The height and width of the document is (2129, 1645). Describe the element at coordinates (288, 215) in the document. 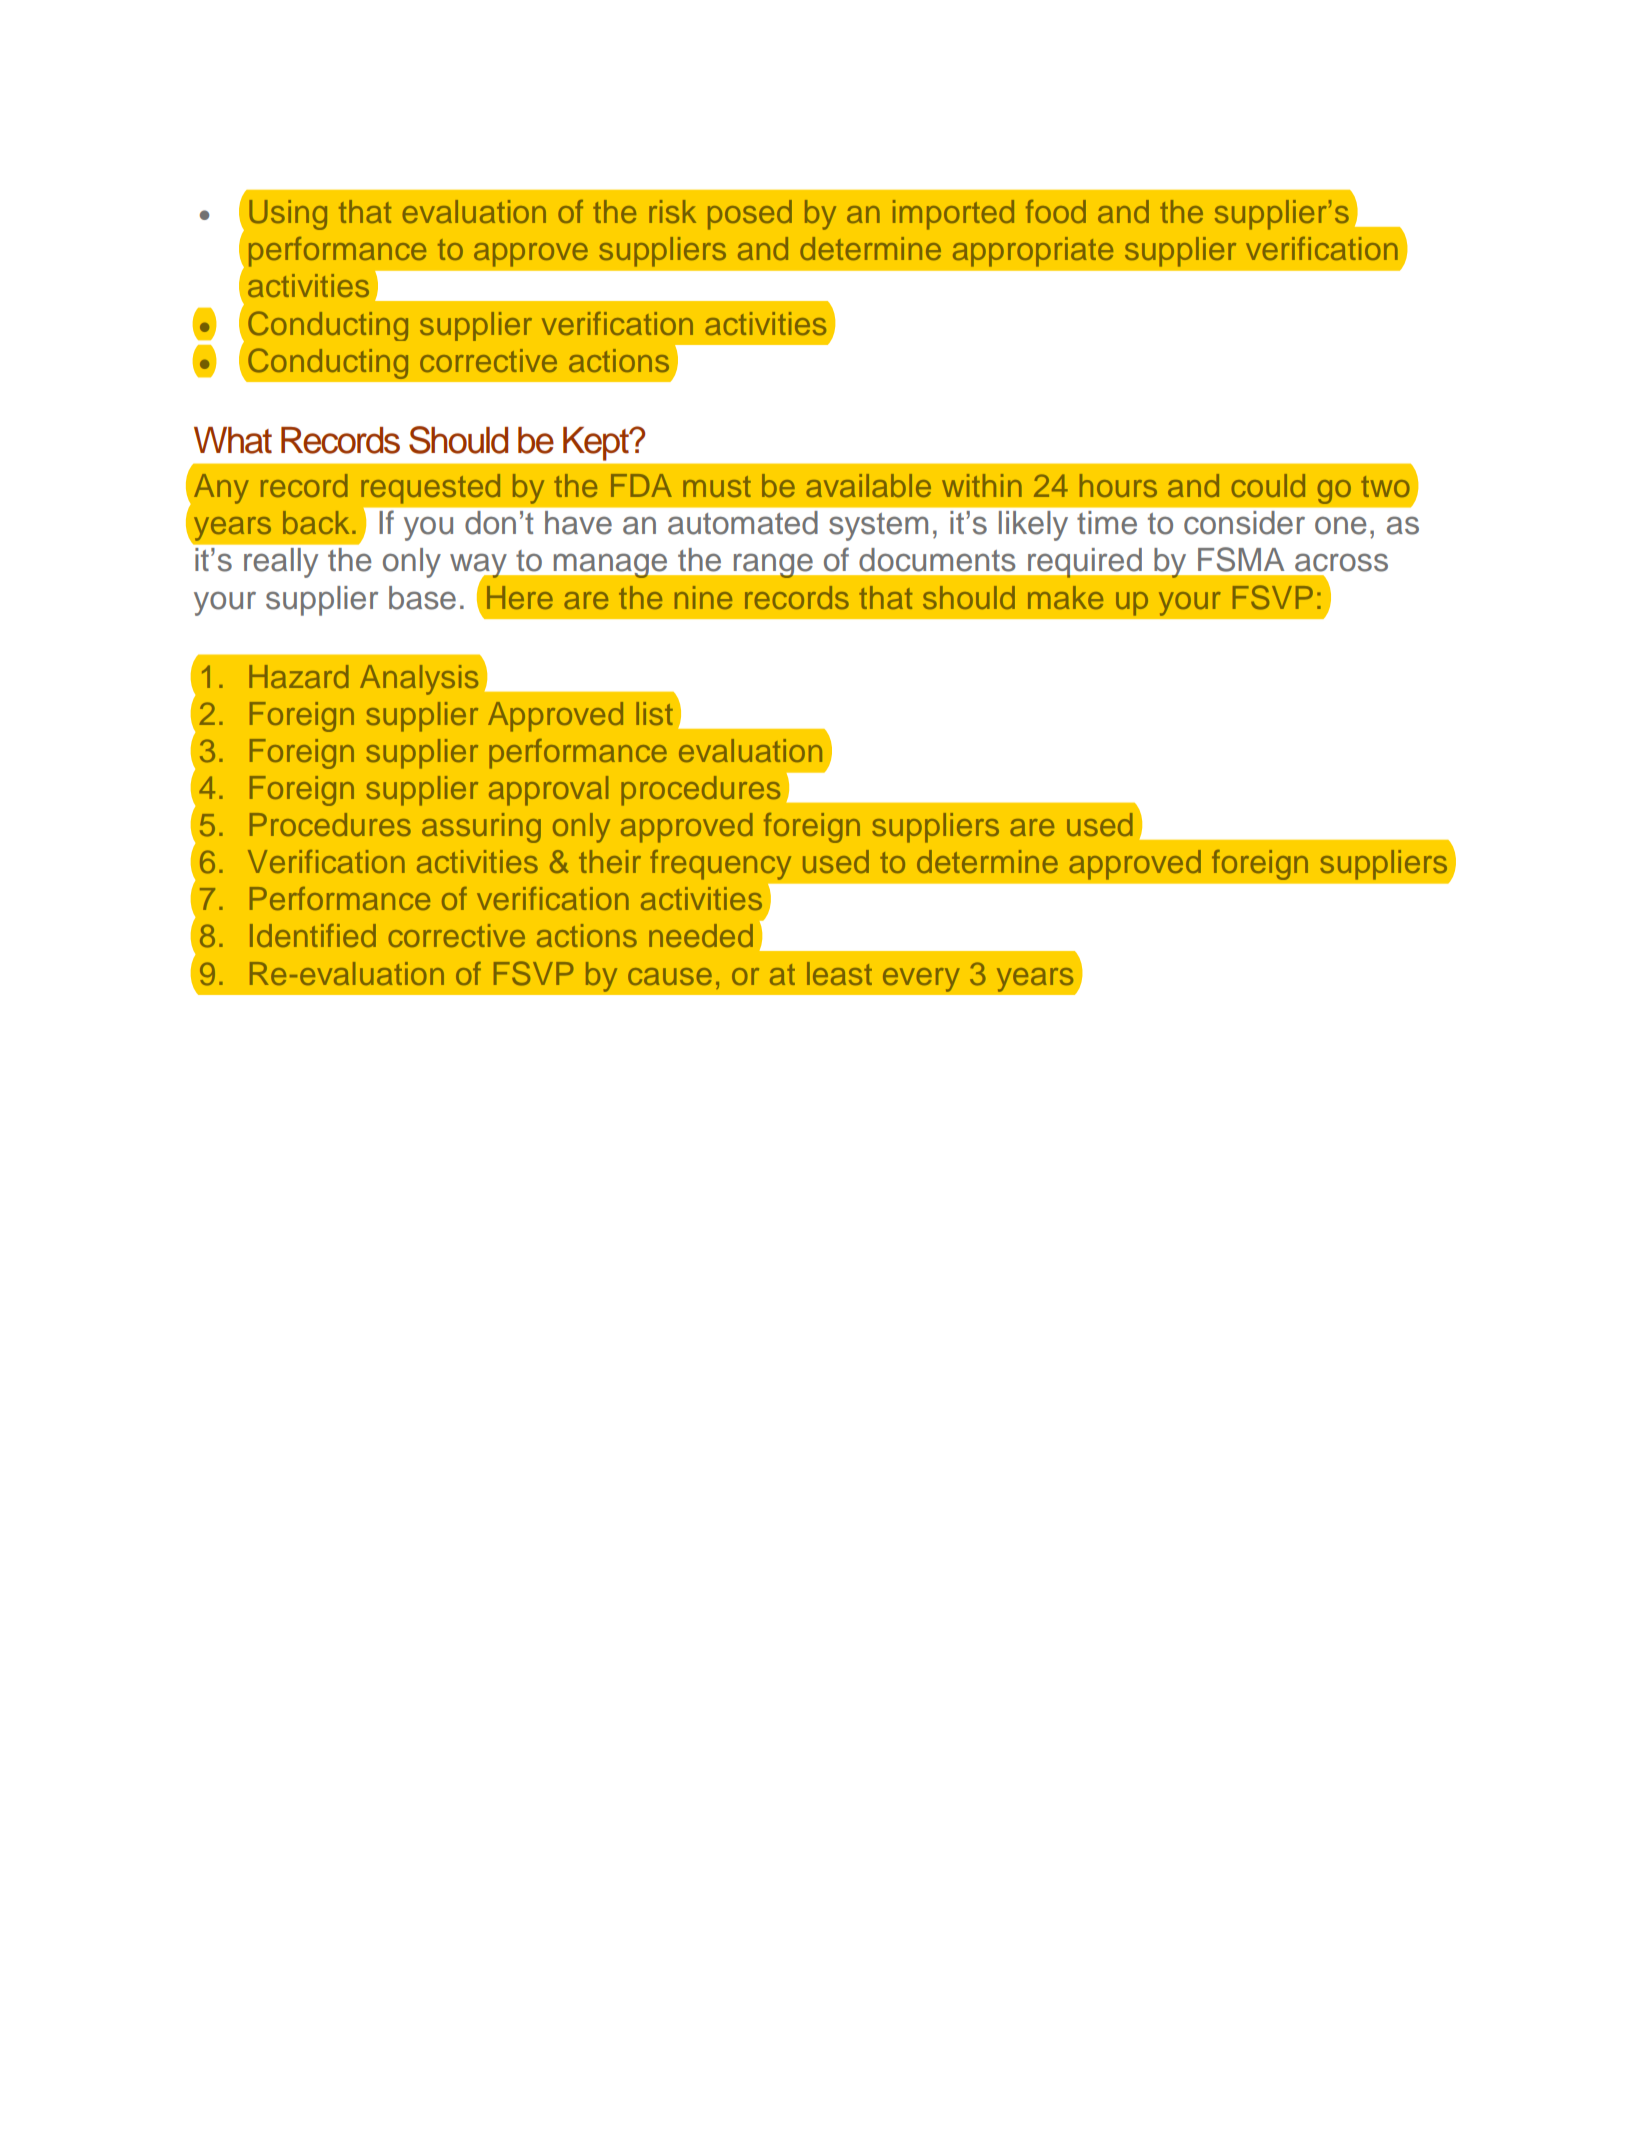

I see `Using` at that location.
